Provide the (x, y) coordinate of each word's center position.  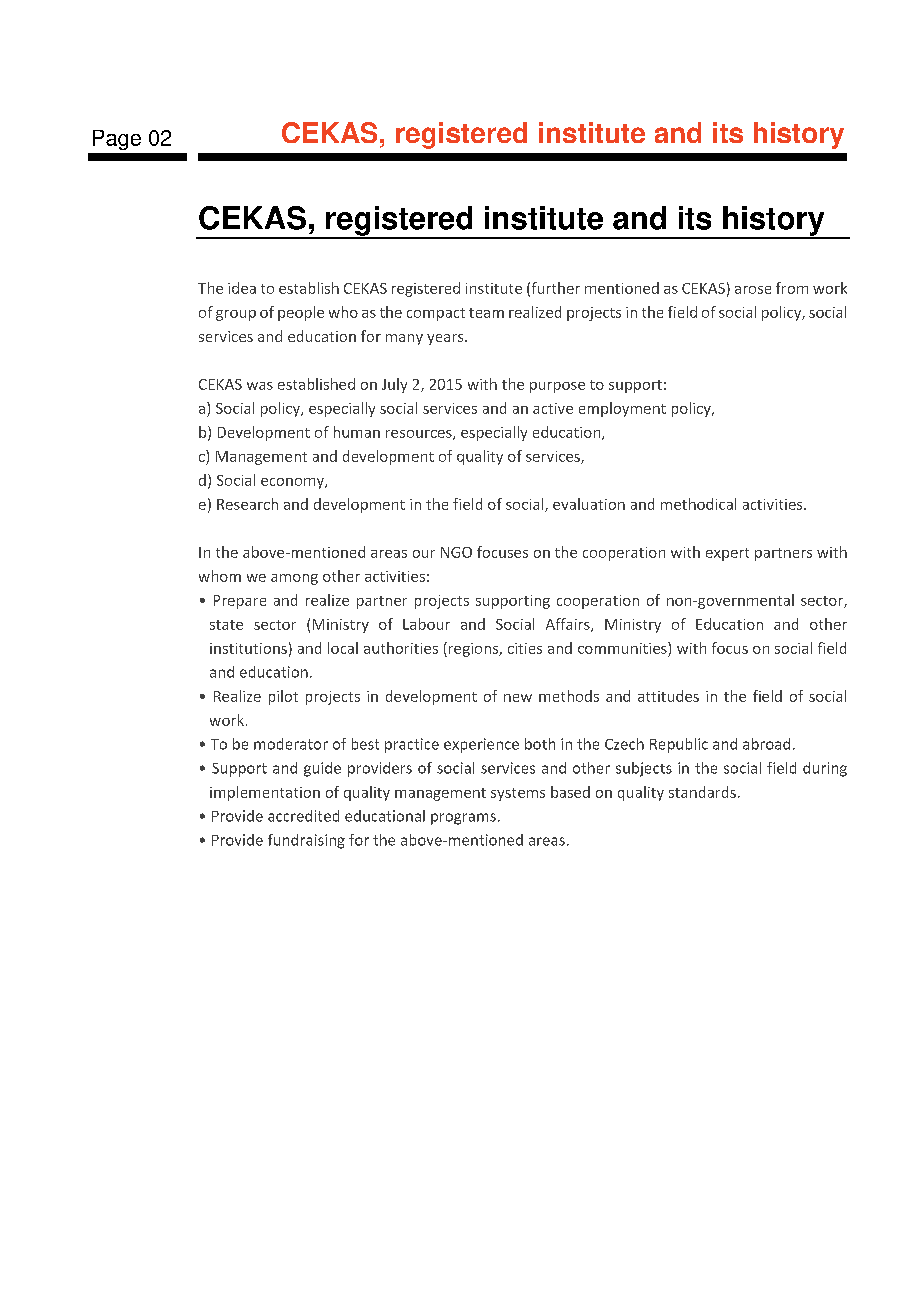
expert (727, 554)
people (301, 313)
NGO (456, 552)
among (294, 579)
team (486, 313)
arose (753, 290)
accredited (303, 816)
